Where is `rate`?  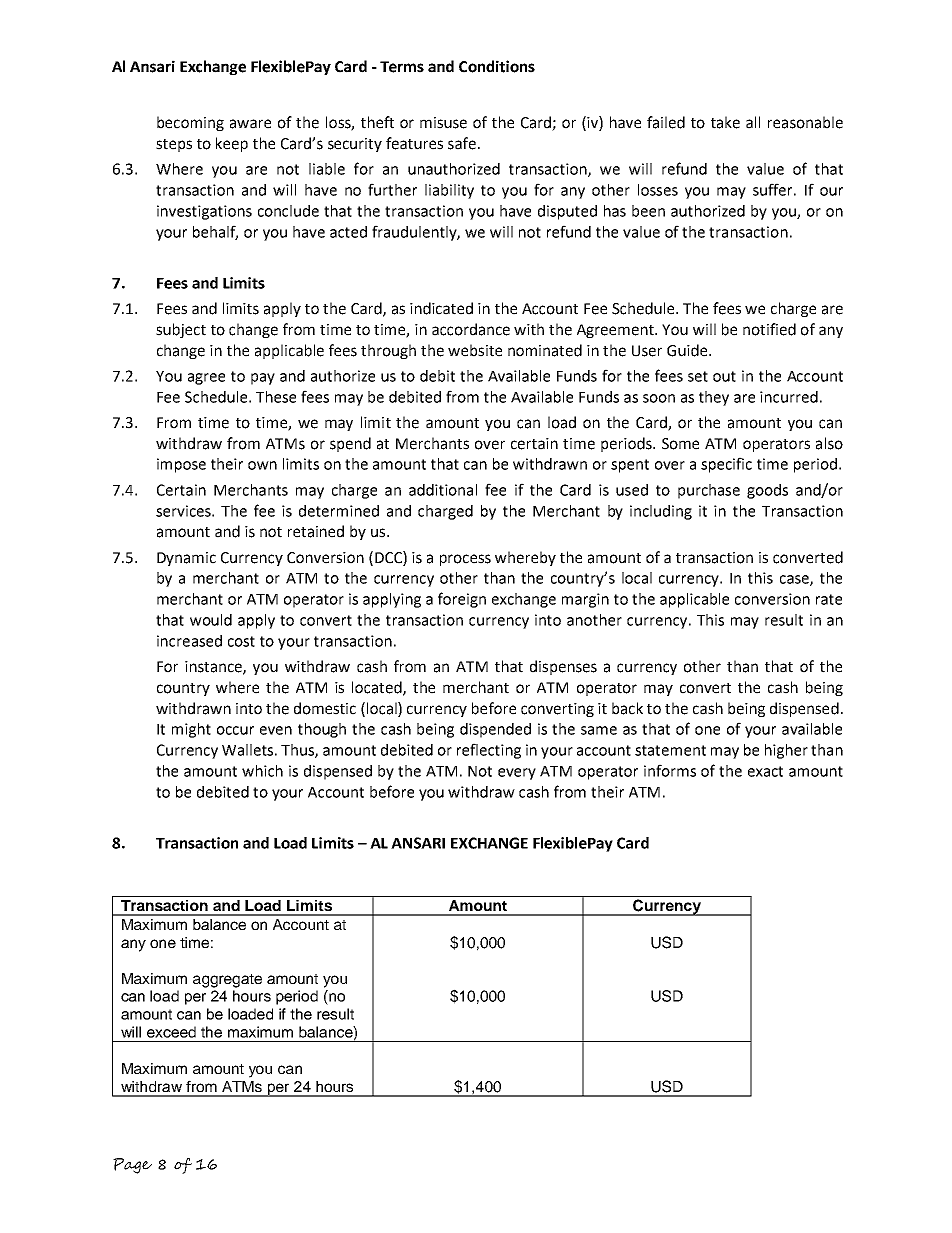 rate is located at coordinates (829, 599).
